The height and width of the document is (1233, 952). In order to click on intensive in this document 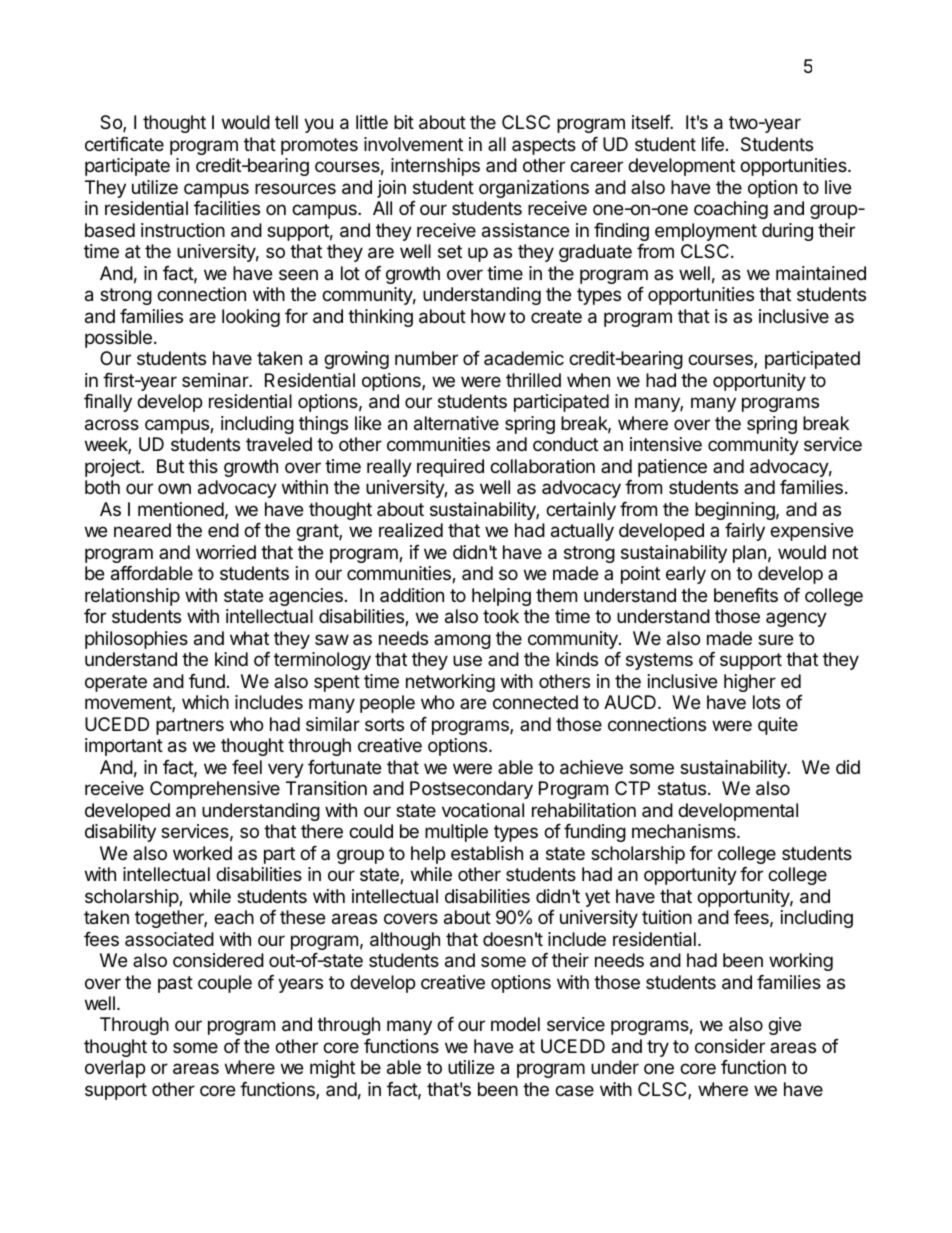, I will do `click(666, 444)`.
